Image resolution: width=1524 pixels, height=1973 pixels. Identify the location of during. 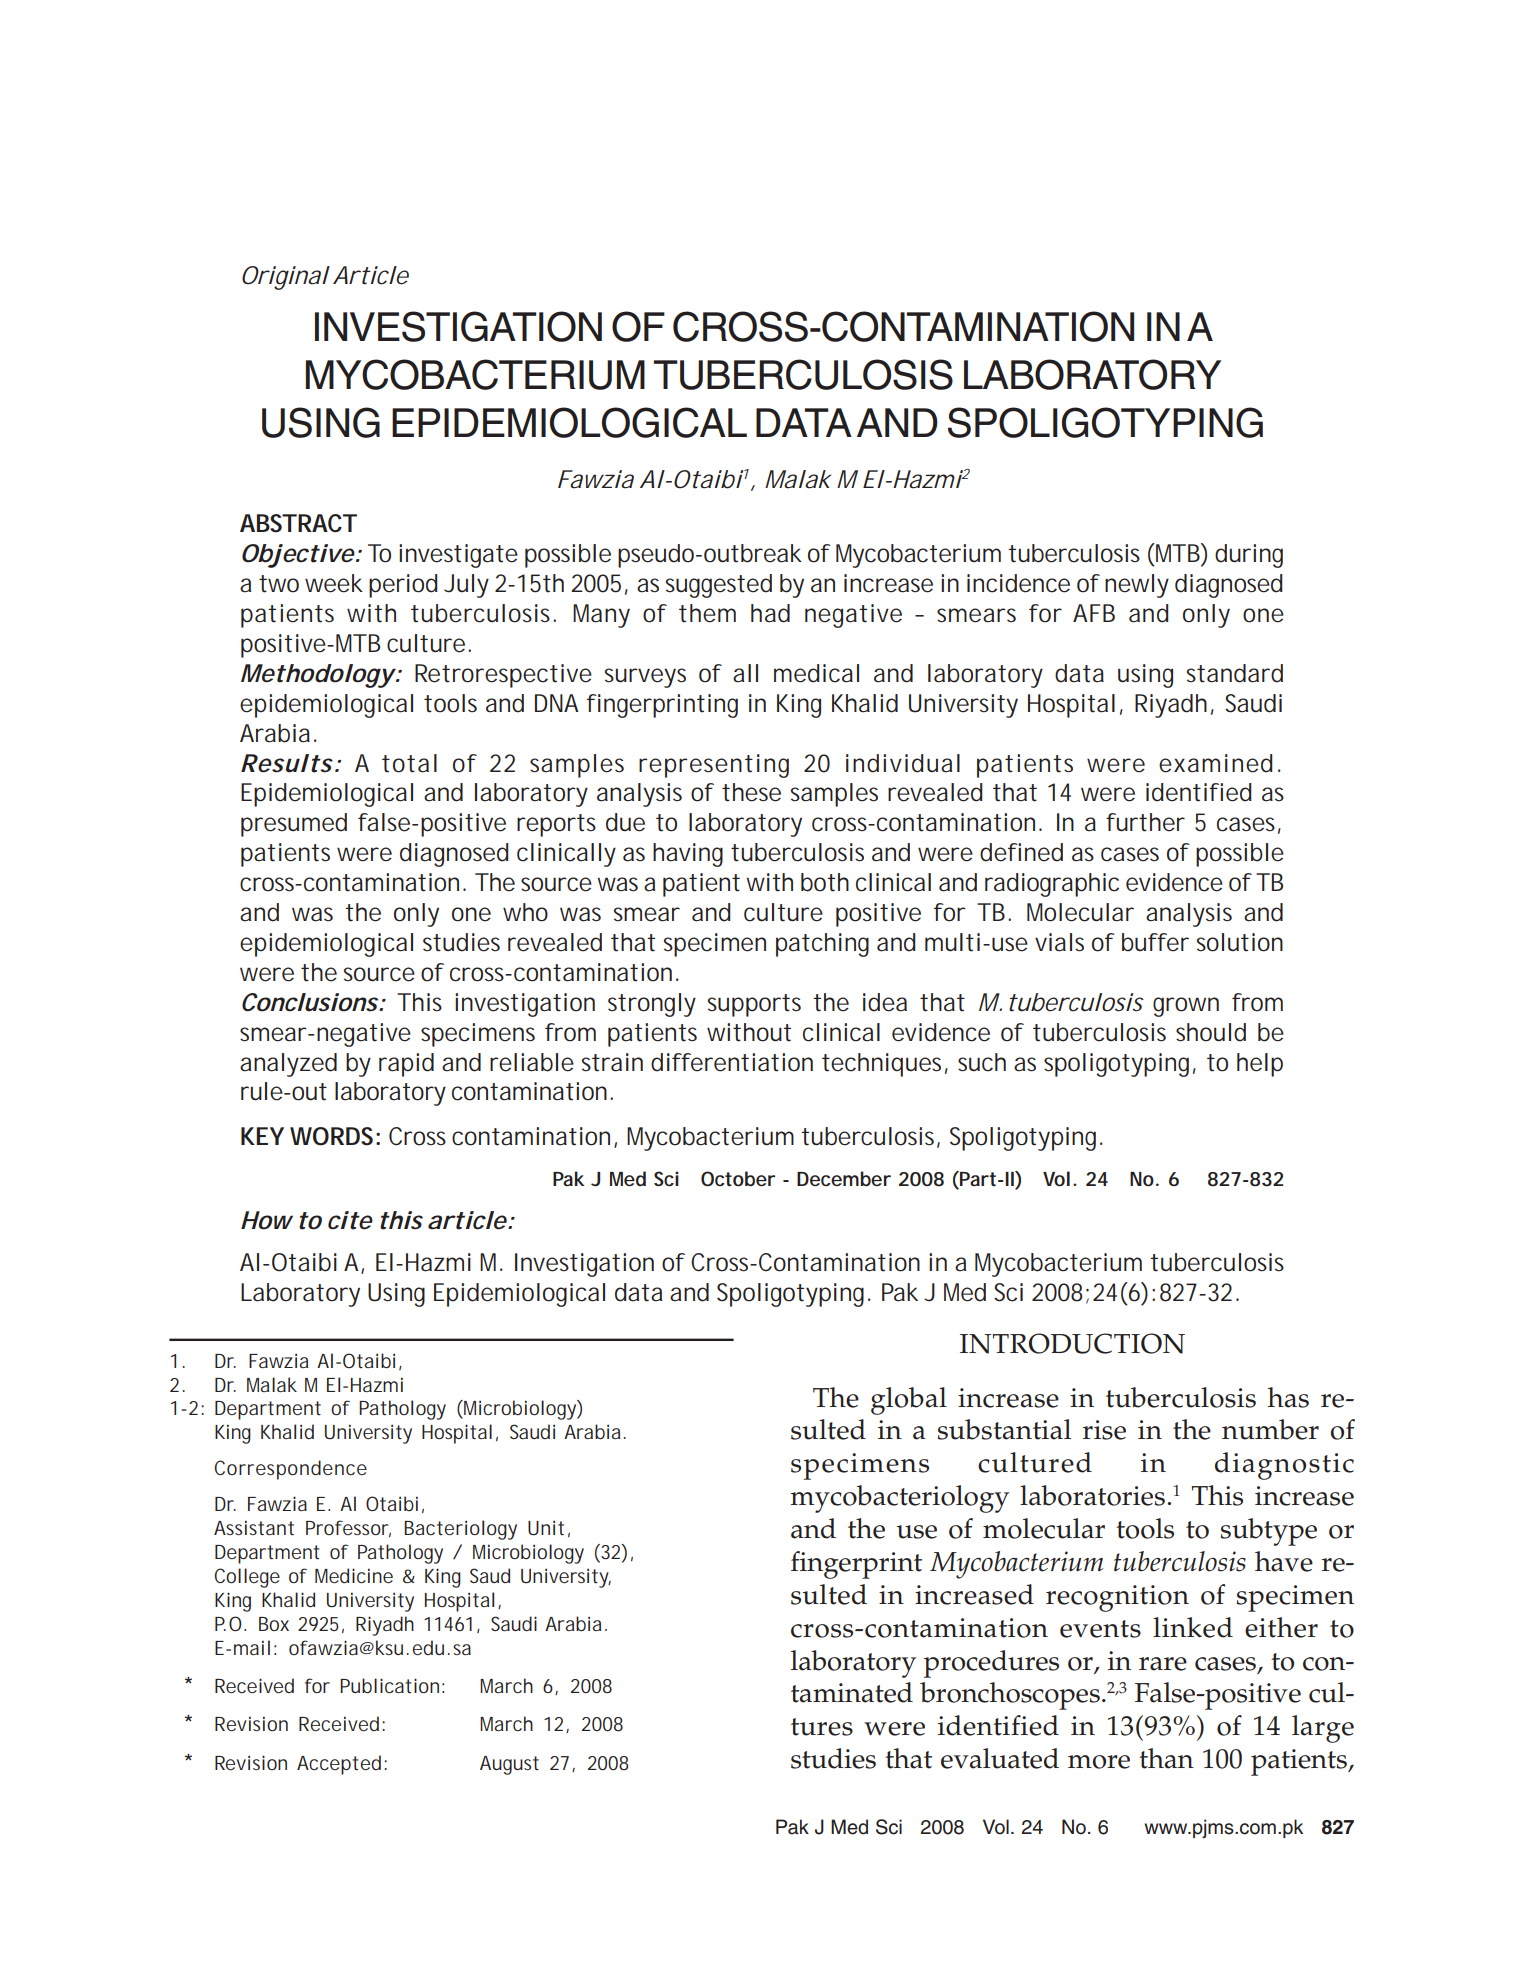
(1249, 556).
